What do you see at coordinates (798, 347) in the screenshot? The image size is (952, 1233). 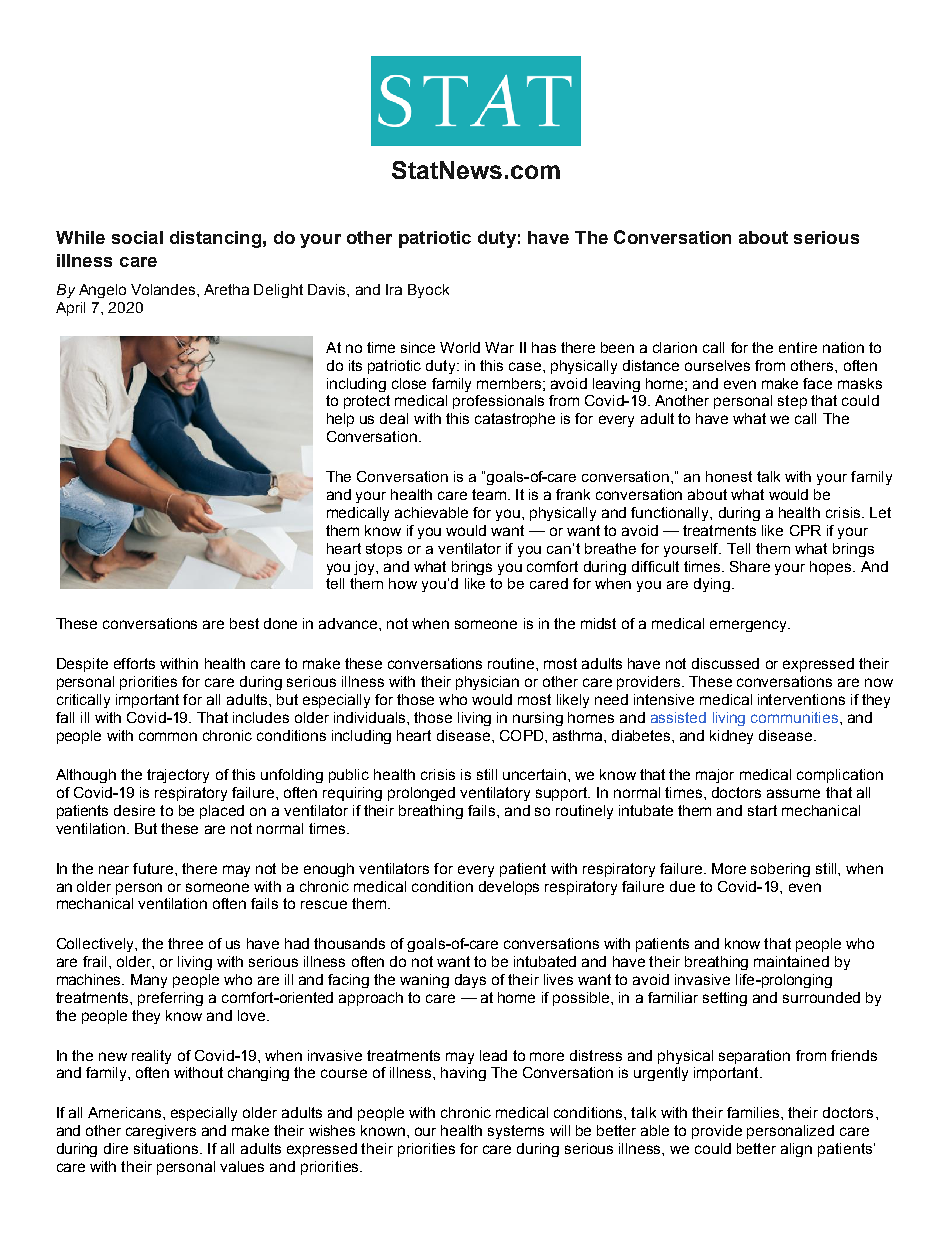 I see `entire` at bounding box center [798, 347].
